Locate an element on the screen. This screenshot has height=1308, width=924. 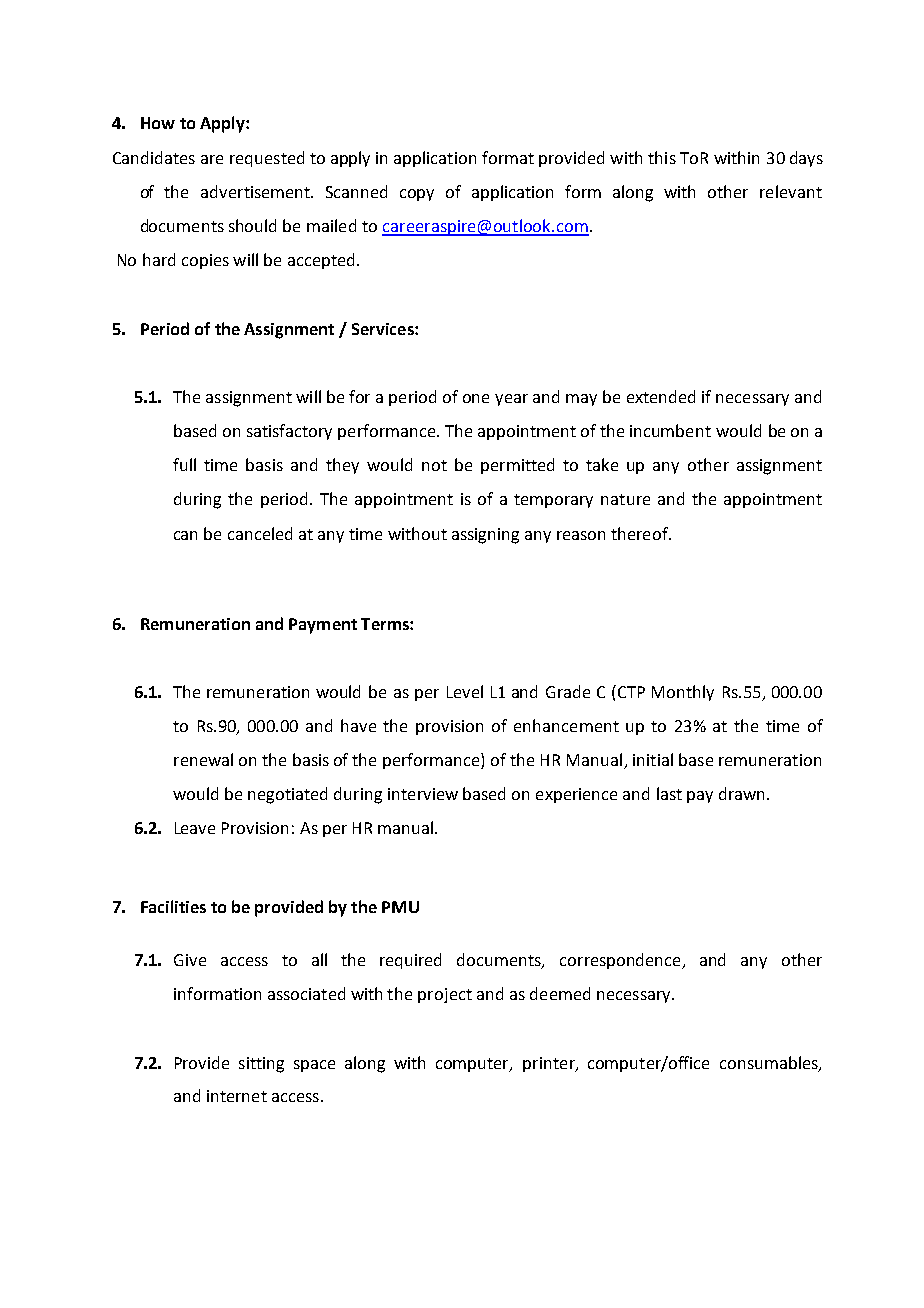
renewal is located at coordinates (203, 759).
